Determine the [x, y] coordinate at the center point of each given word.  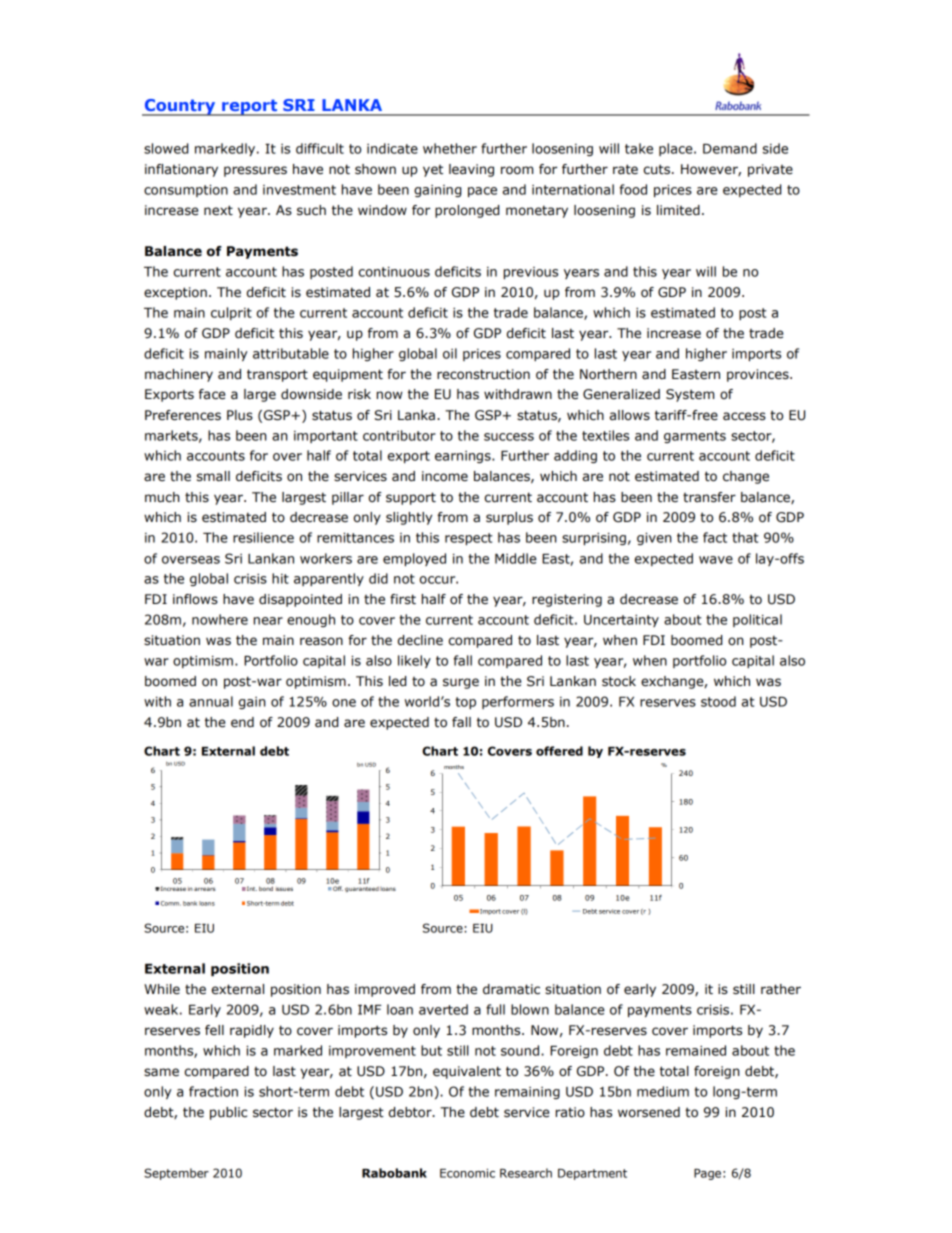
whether [450, 148]
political [757, 620]
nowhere [220, 619]
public [228, 1113]
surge [461, 683]
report [250, 107]
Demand [730, 148]
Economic [467, 1173]
